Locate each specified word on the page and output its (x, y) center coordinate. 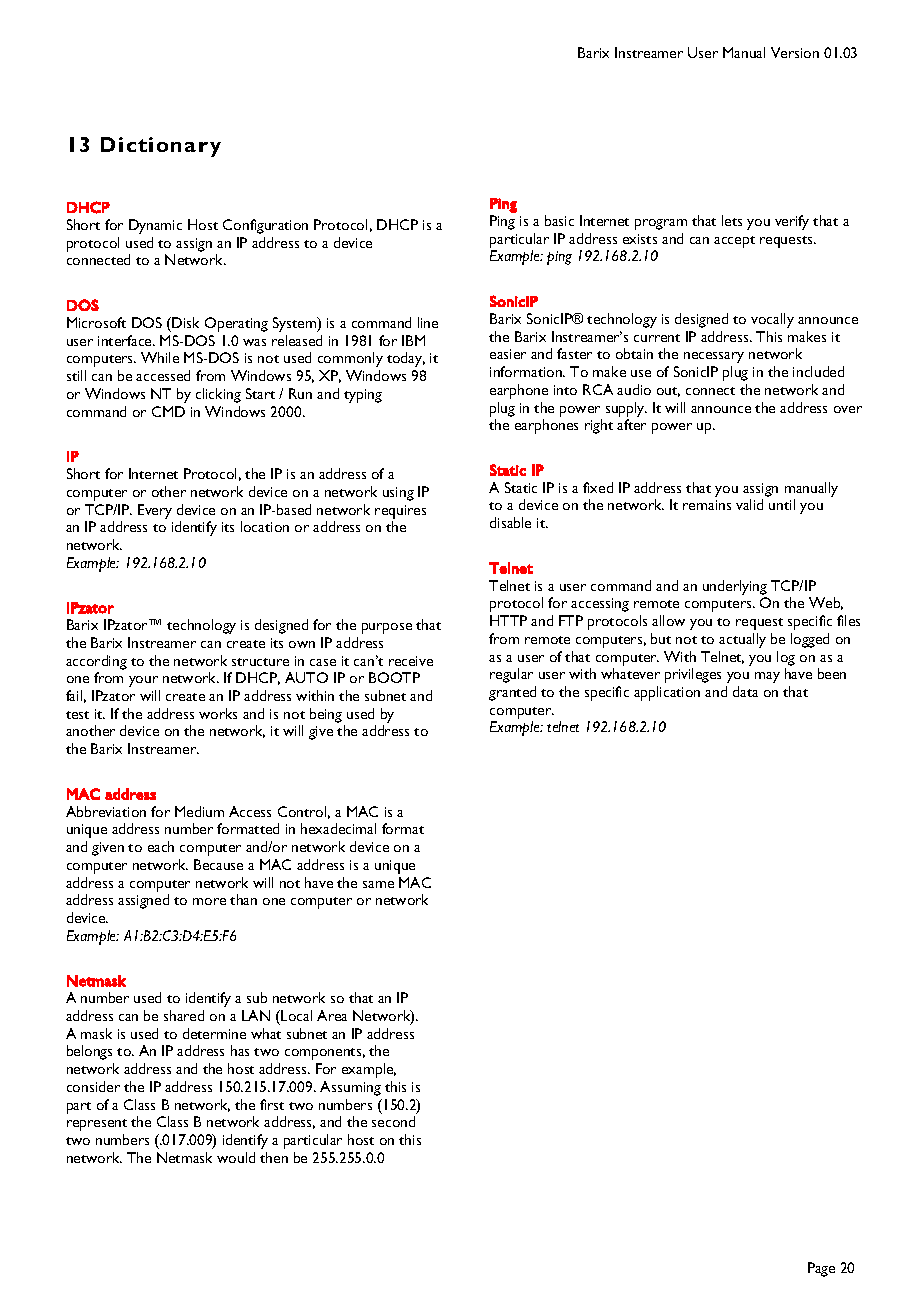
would (236, 1157)
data (745, 691)
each (161, 846)
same (378, 884)
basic (559, 220)
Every (155, 511)
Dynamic (155, 226)
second (393, 1121)
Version (795, 52)
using (398, 494)
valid (749, 504)
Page (821, 1269)
